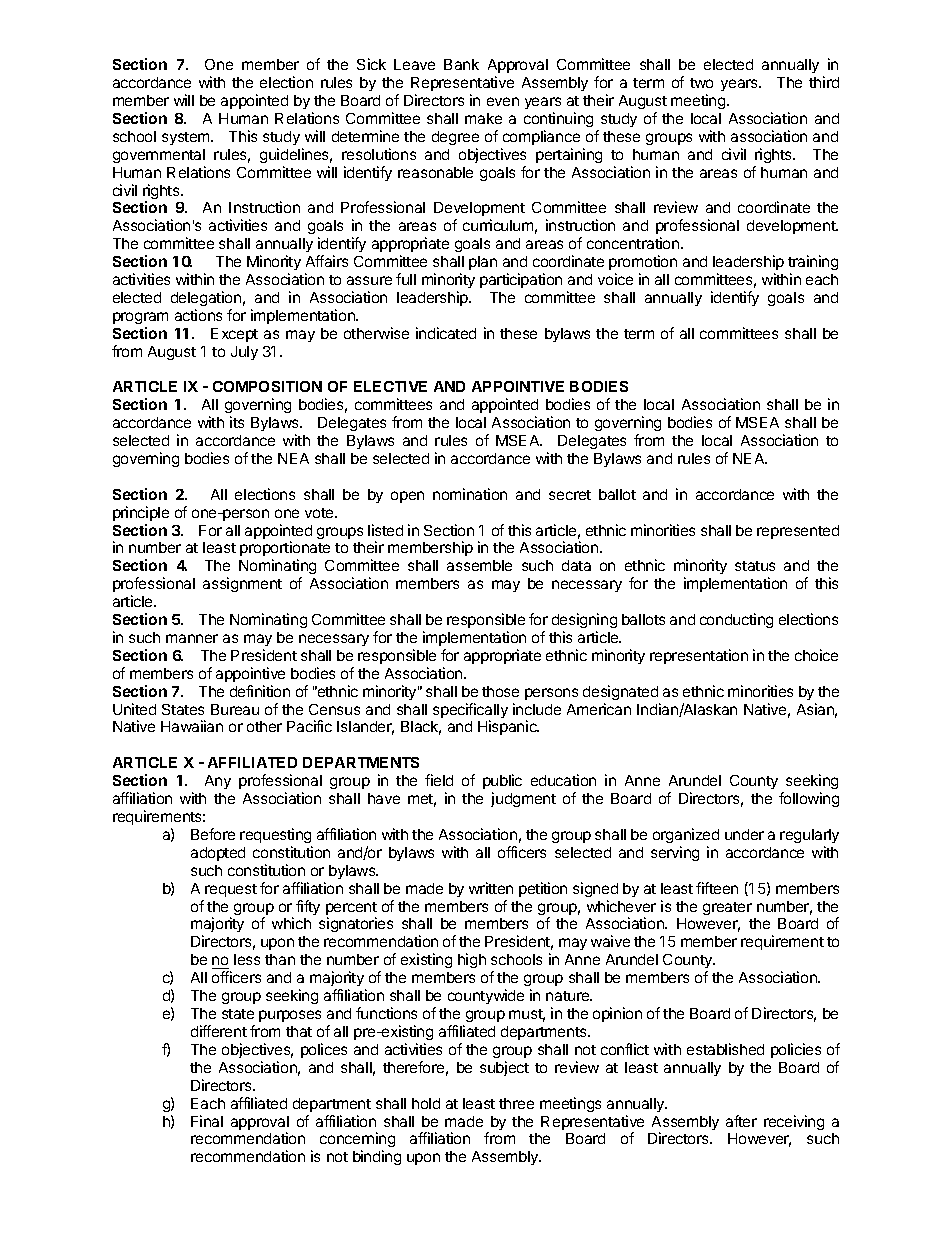  What do you see at coordinates (237, 422) in the screenshot?
I see `its` at bounding box center [237, 422].
